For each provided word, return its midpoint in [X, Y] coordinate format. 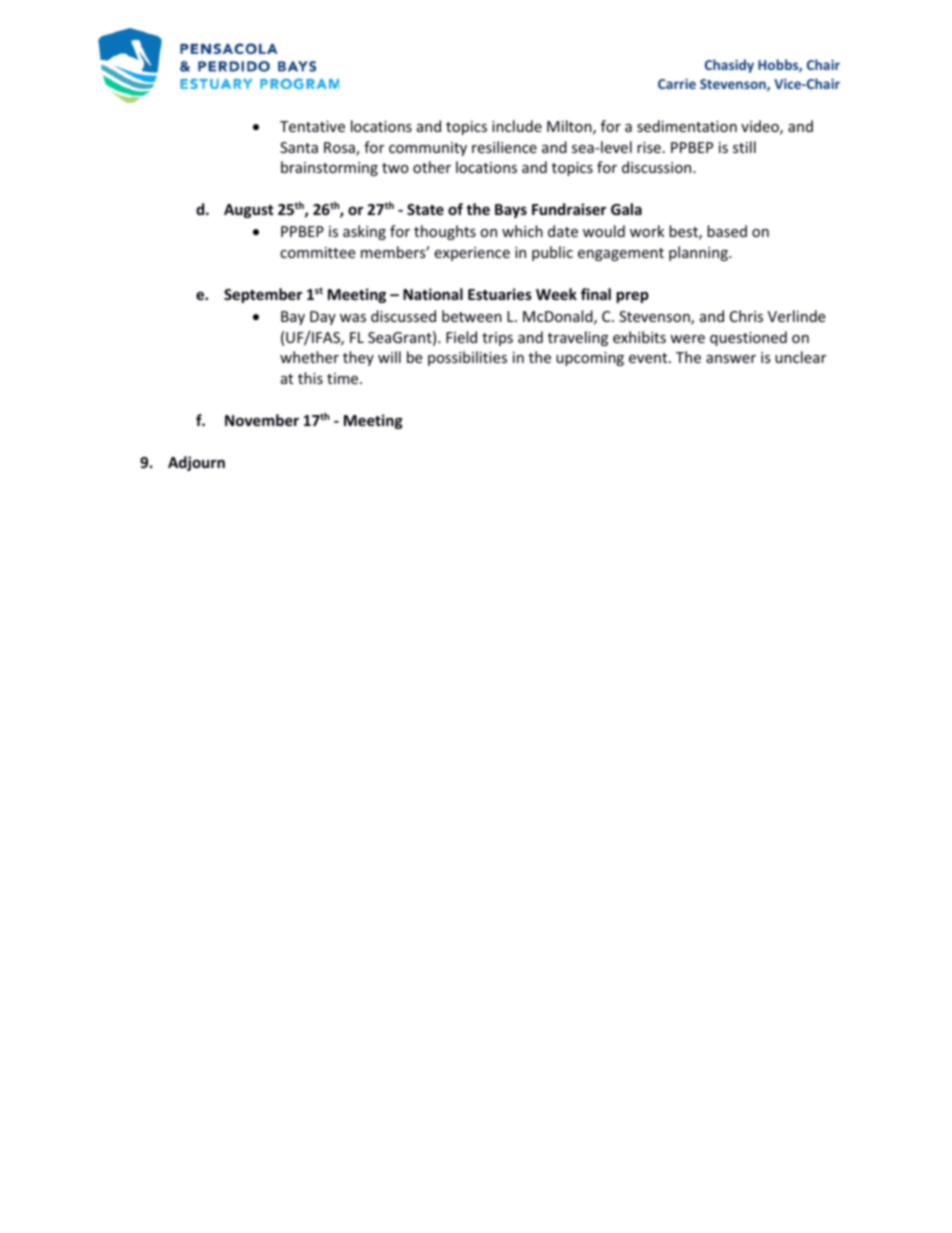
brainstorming [329, 168]
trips [497, 339]
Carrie [677, 83]
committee [317, 252]
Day [323, 318]
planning [699, 253]
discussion [658, 167]
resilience [504, 147]
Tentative [312, 126]
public [552, 253]
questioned [748, 338]
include [517, 126]
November [262, 420]
